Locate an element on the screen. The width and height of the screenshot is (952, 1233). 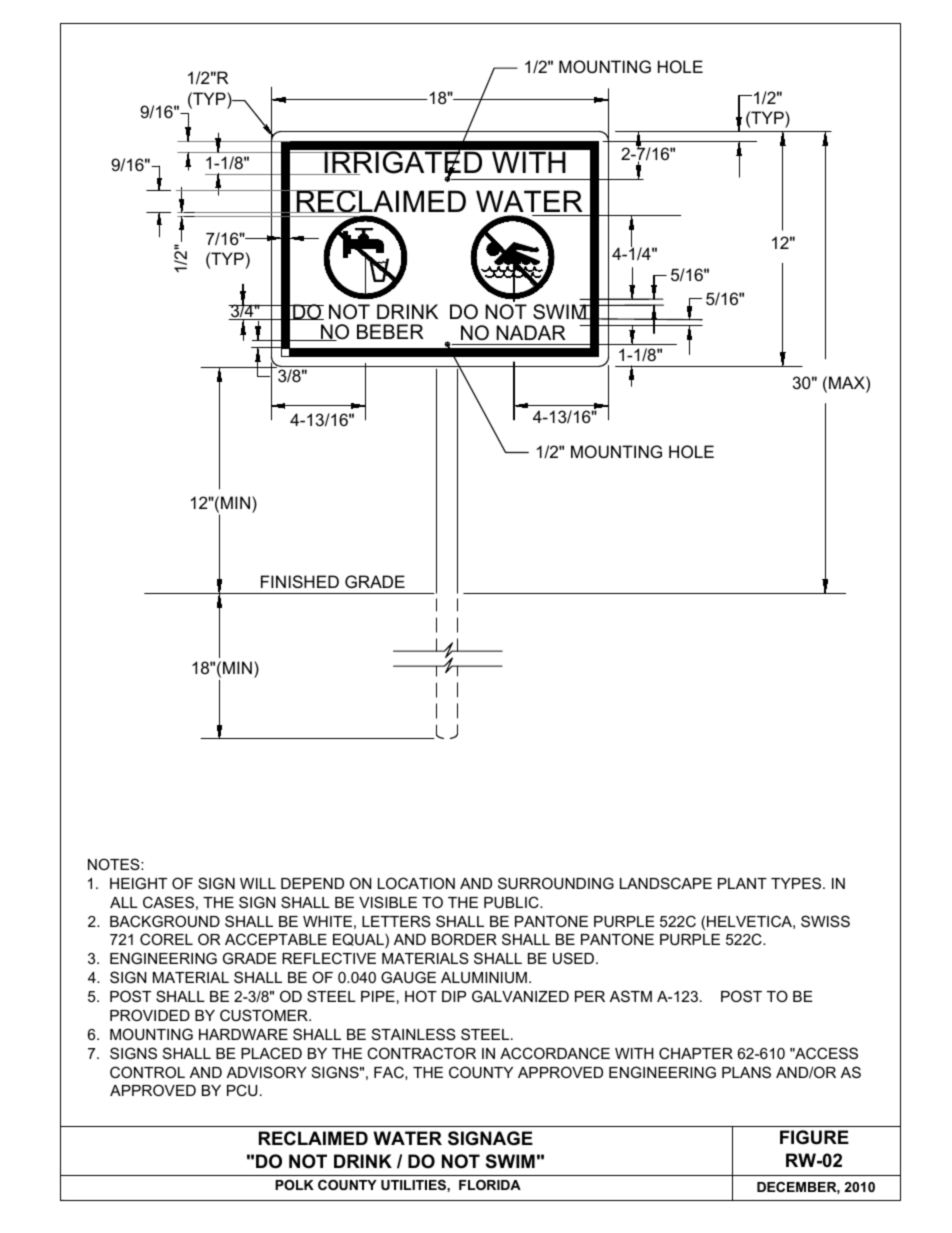
ADVISORY is located at coordinates (267, 1072).
